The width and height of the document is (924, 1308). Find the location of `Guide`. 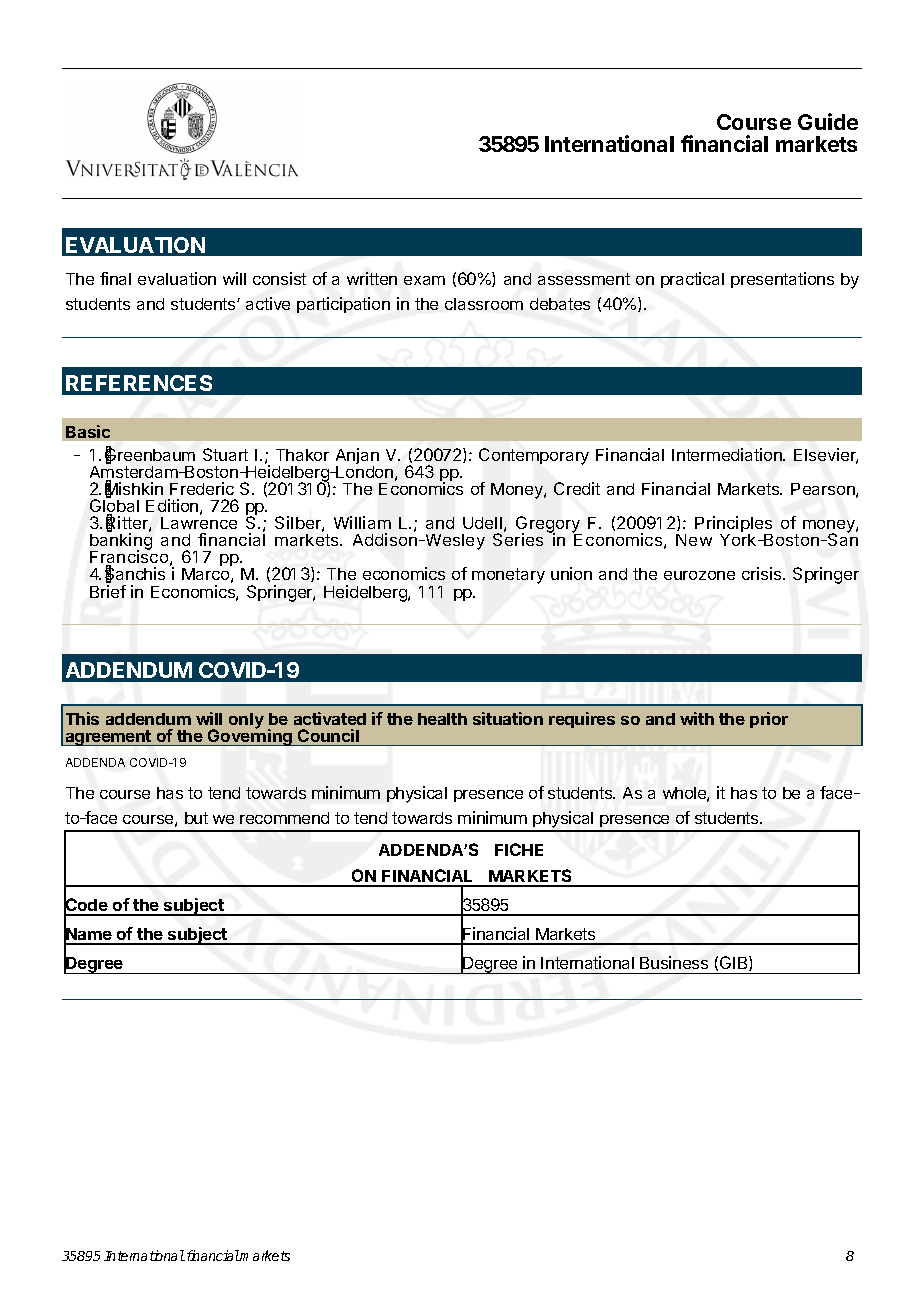

Guide is located at coordinates (828, 121).
